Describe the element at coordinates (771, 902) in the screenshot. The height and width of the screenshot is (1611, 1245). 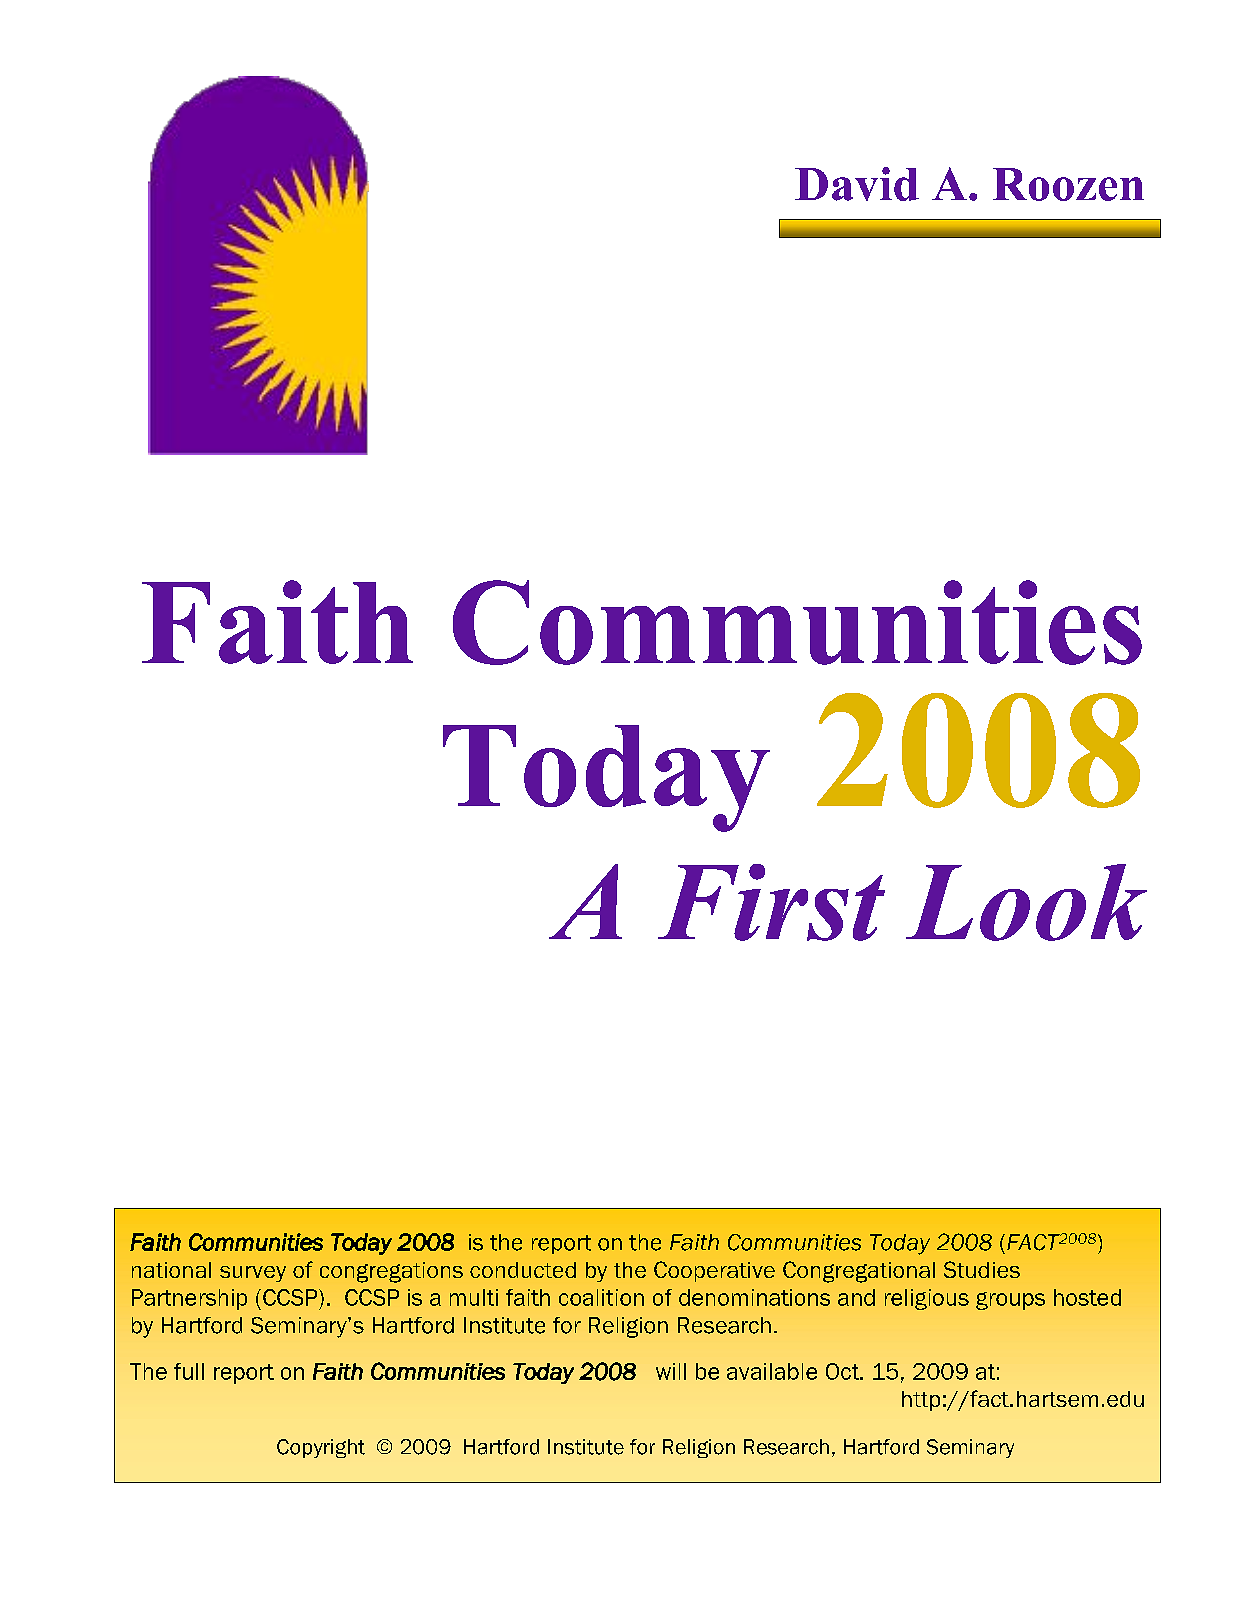
I see `First` at that location.
